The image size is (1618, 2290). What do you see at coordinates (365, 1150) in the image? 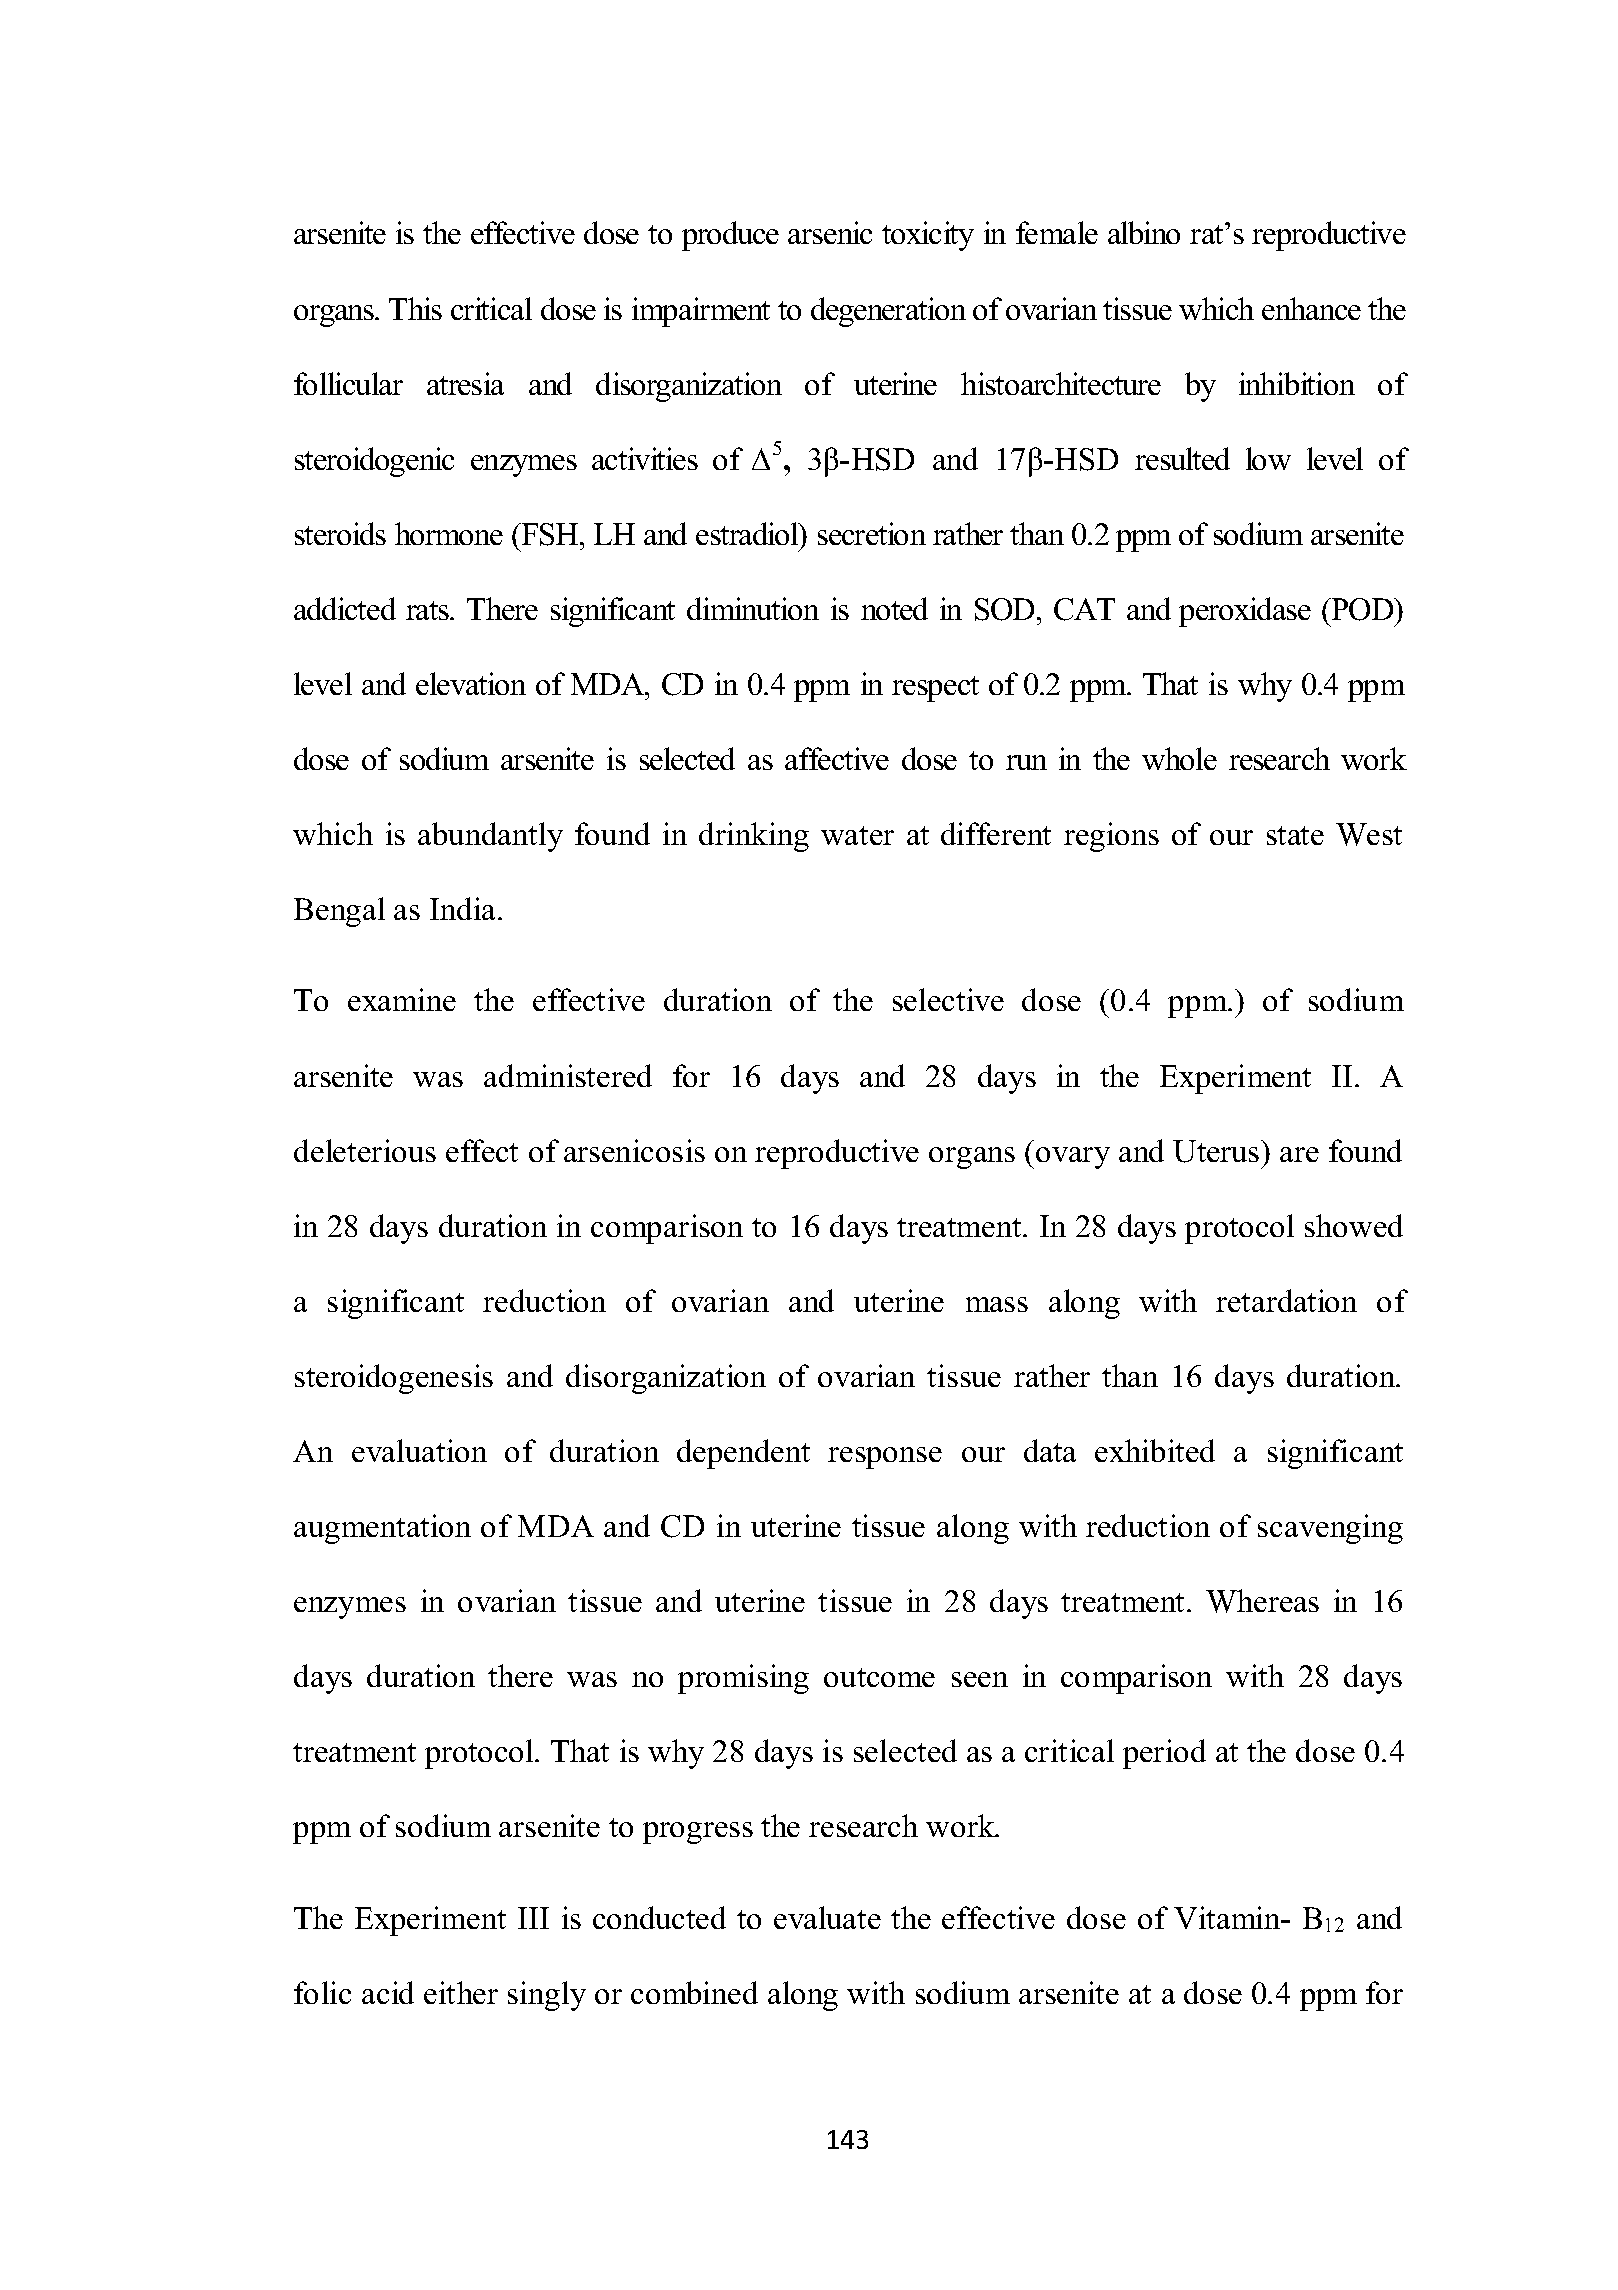
I see `deleterious` at bounding box center [365, 1150].
